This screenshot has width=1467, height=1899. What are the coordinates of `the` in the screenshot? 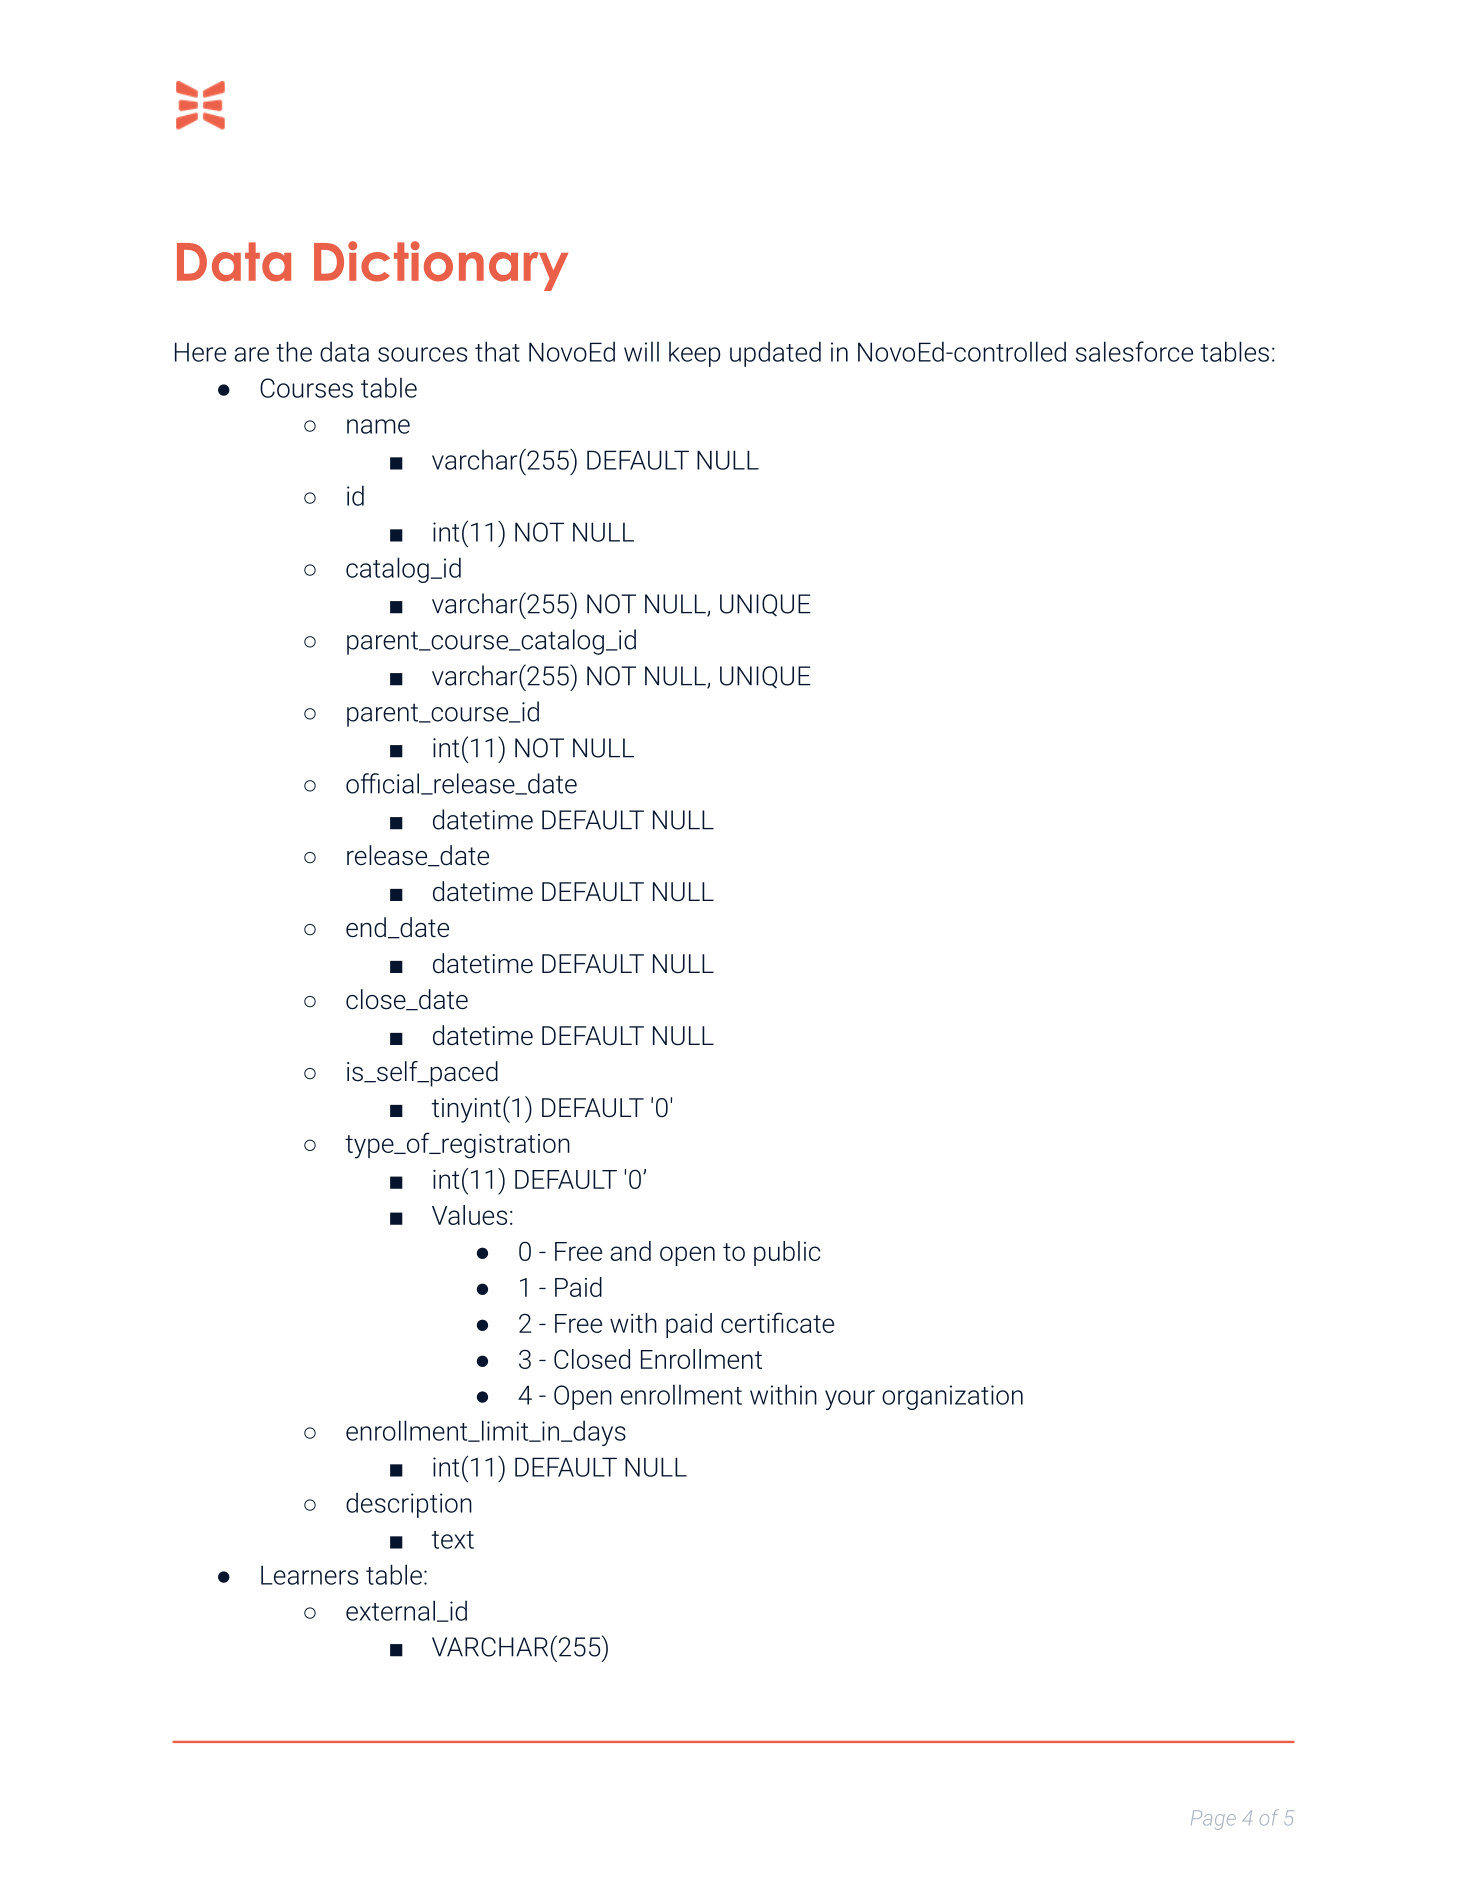 It's located at (294, 351).
